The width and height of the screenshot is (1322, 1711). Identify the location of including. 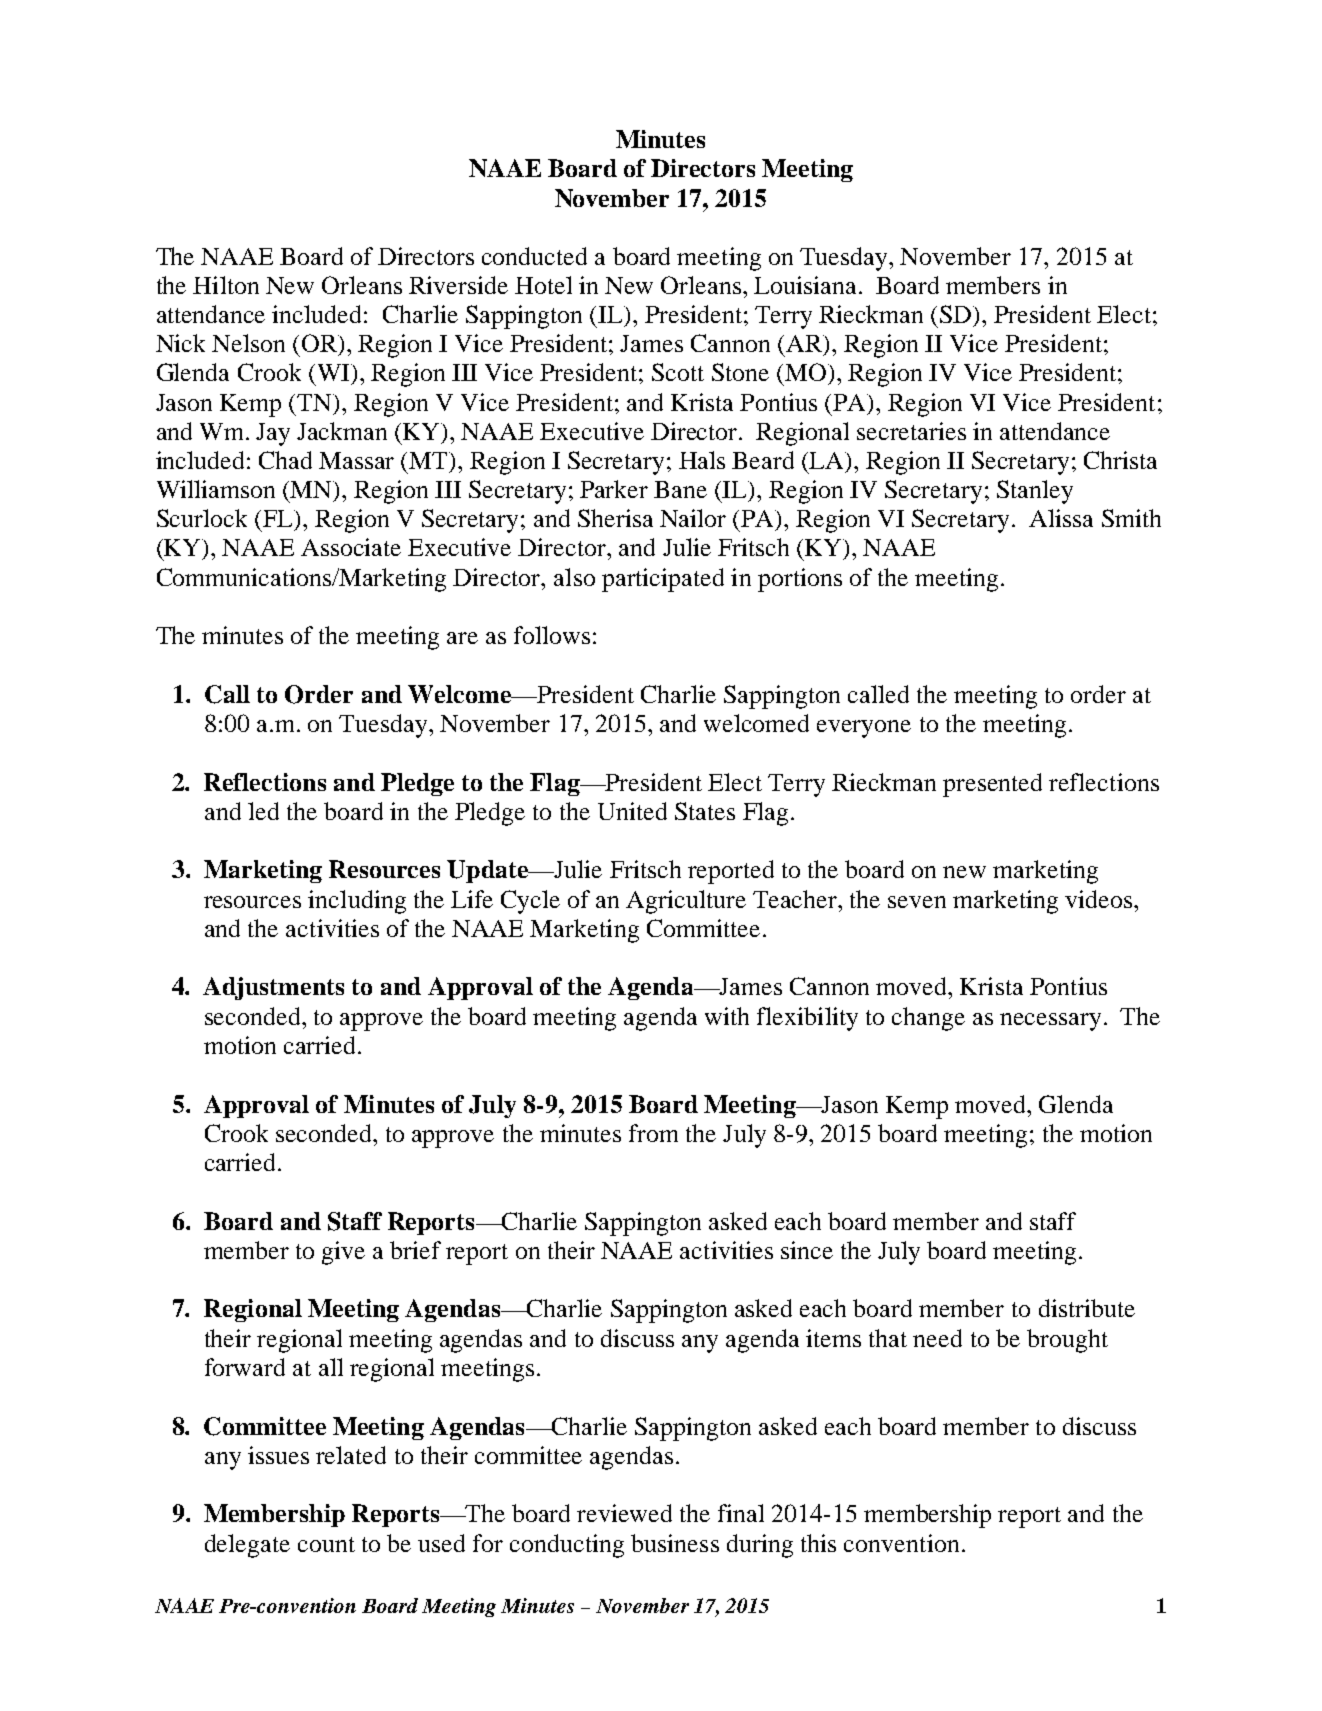
(357, 902).
